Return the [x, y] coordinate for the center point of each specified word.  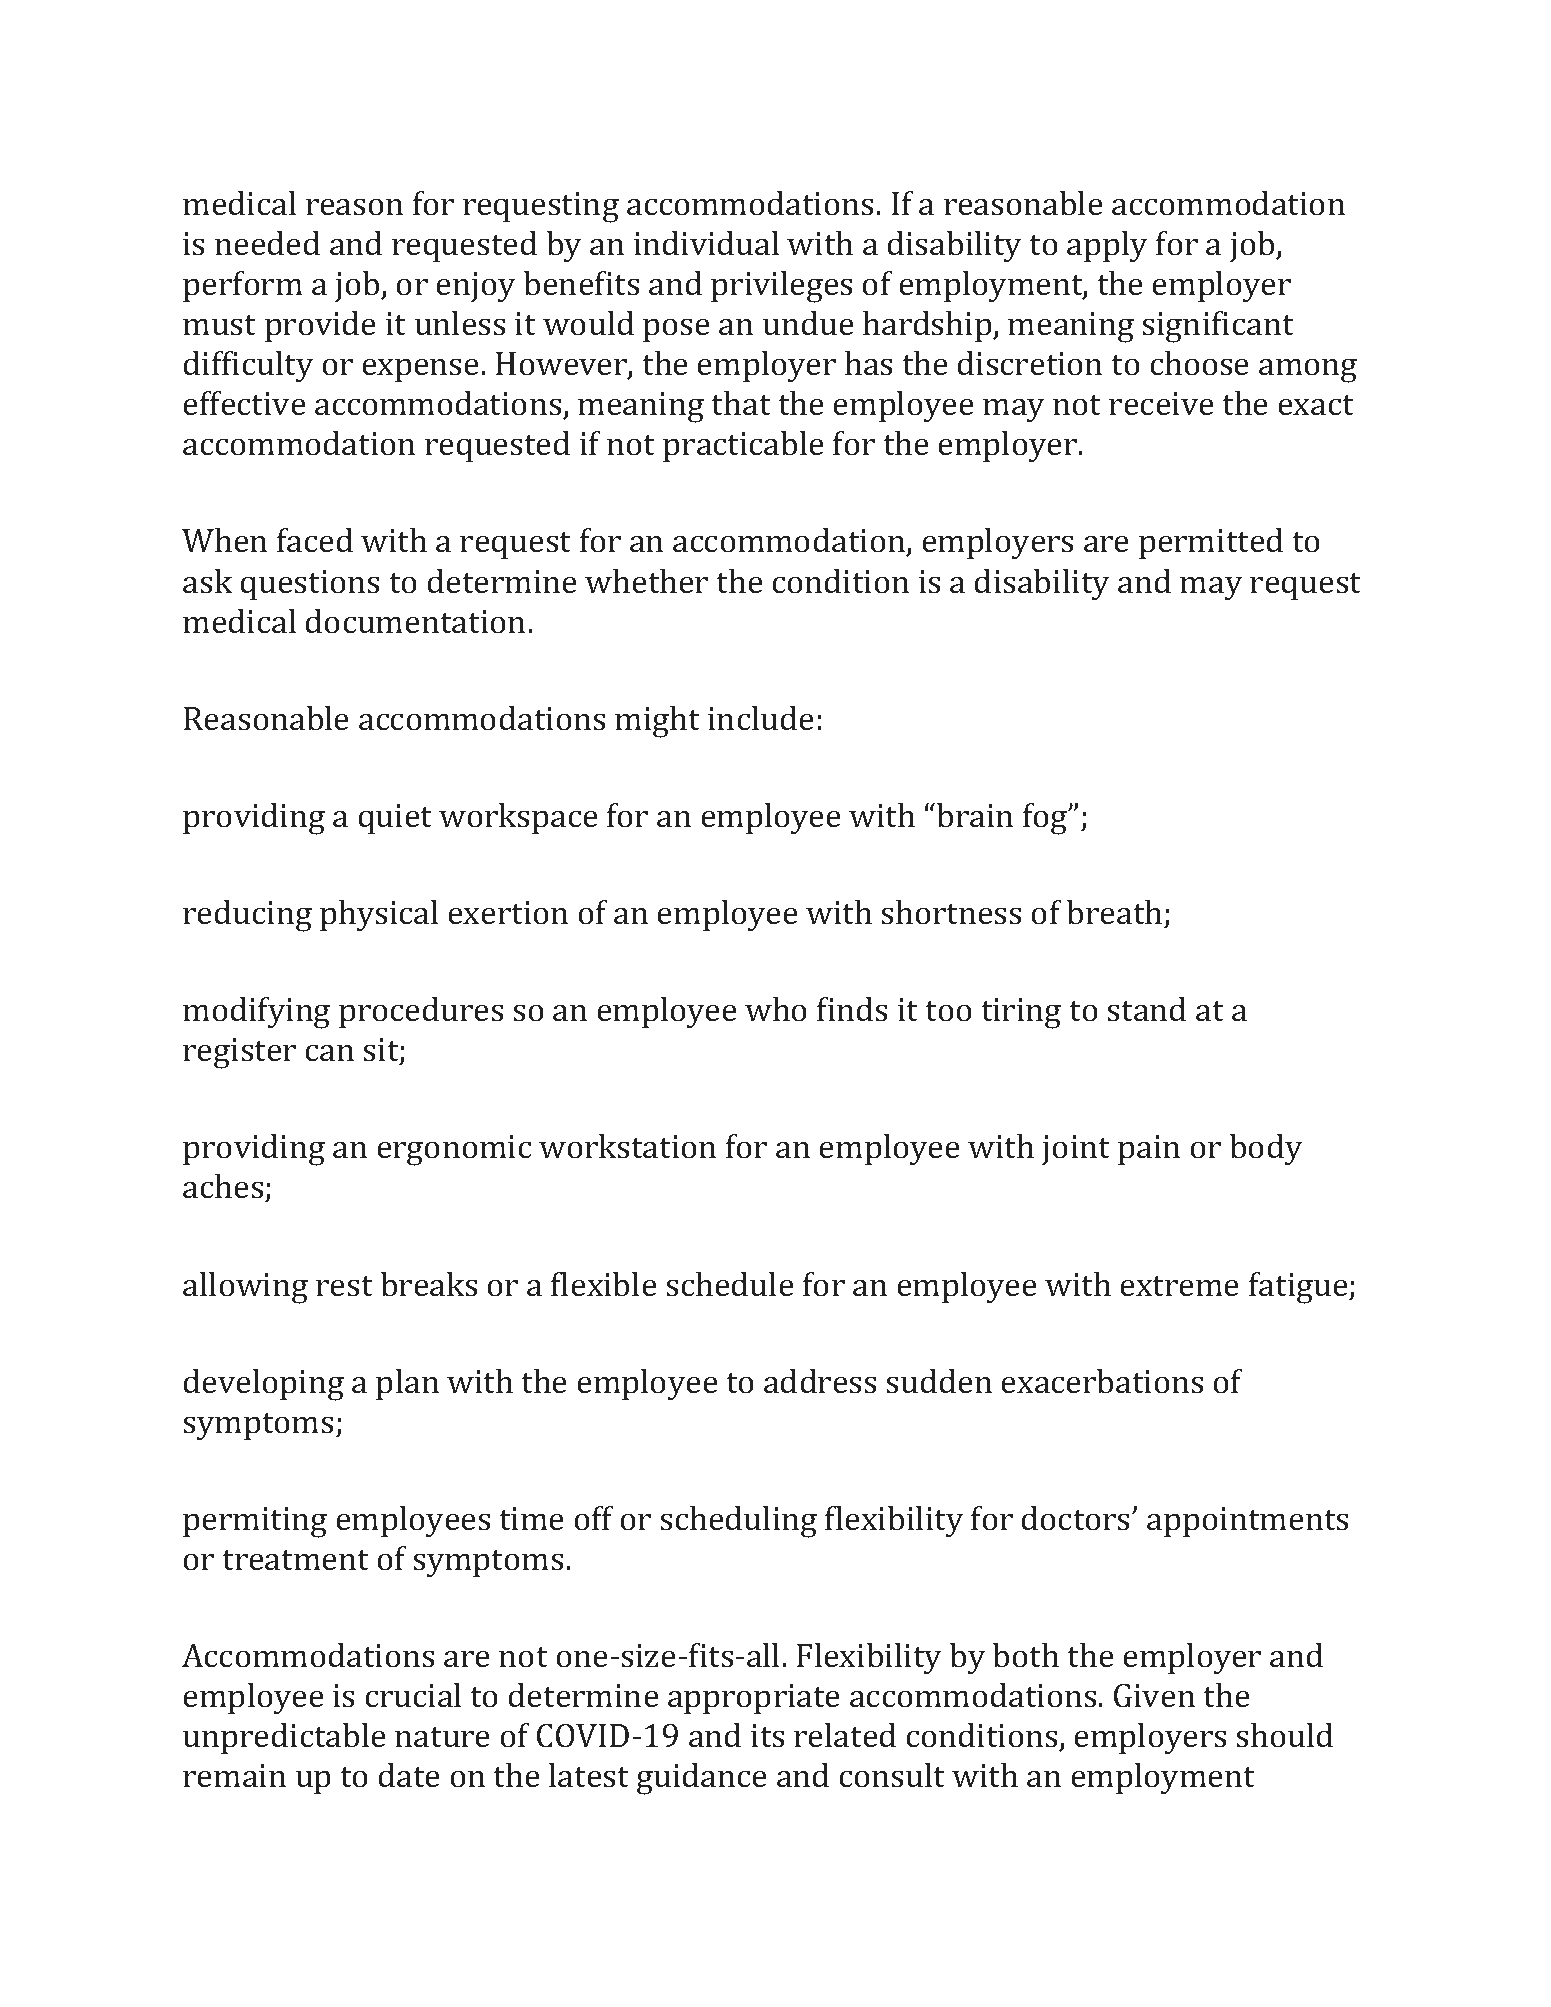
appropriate [753, 1699]
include [760, 718]
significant [1218, 327]
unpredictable [284, 1738]
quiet [395, 819]
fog [1046, 819]
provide [320, 326]
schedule [730, 1284]
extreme [1179, 1286]
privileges [781, 287]
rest [344, 1286]
